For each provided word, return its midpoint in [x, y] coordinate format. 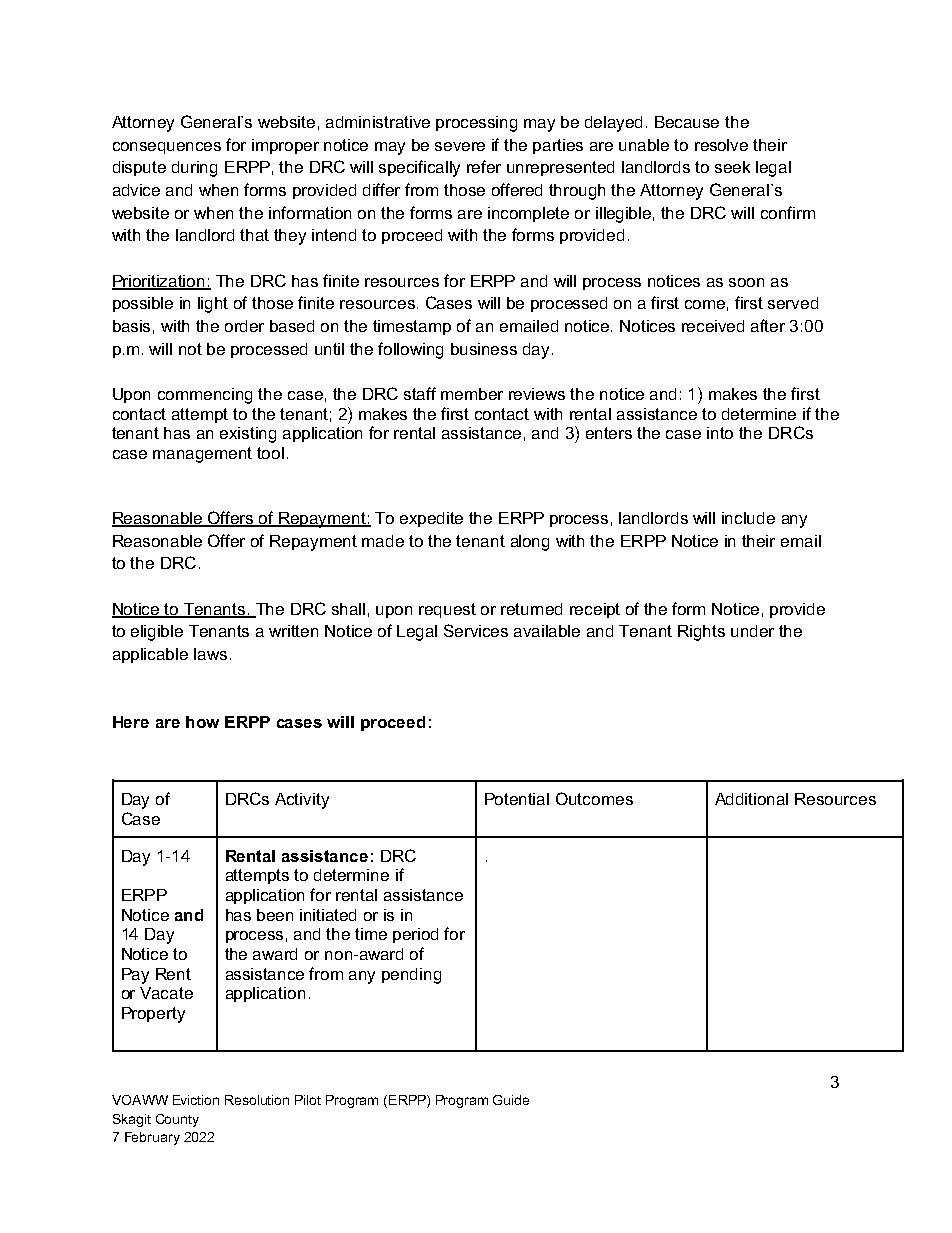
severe [460, 146]
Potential [517, 799]
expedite [431, 519]
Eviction [196, 1100]
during [194, 169]
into [720, 433]
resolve [721, 145]
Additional [751, 799]
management [202, 455]
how [202, 722]
